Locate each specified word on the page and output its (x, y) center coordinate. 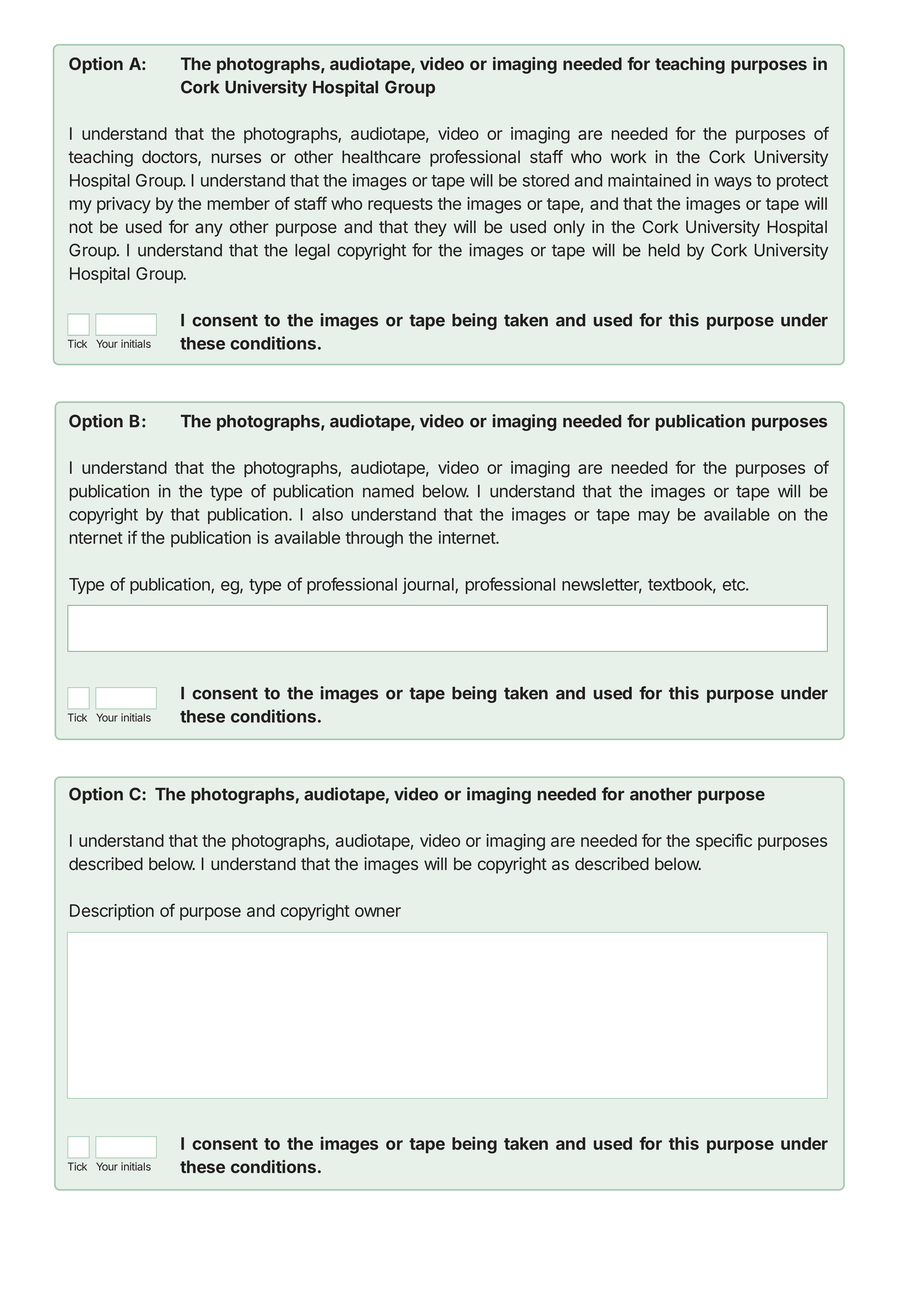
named (388, 491)
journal (429, 586)
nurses (236, 158)
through (374, 539)
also (327, 514)
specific (724, 842)
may (654, 517)
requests (400, 205)
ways (733, 183)
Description (112, 912)
